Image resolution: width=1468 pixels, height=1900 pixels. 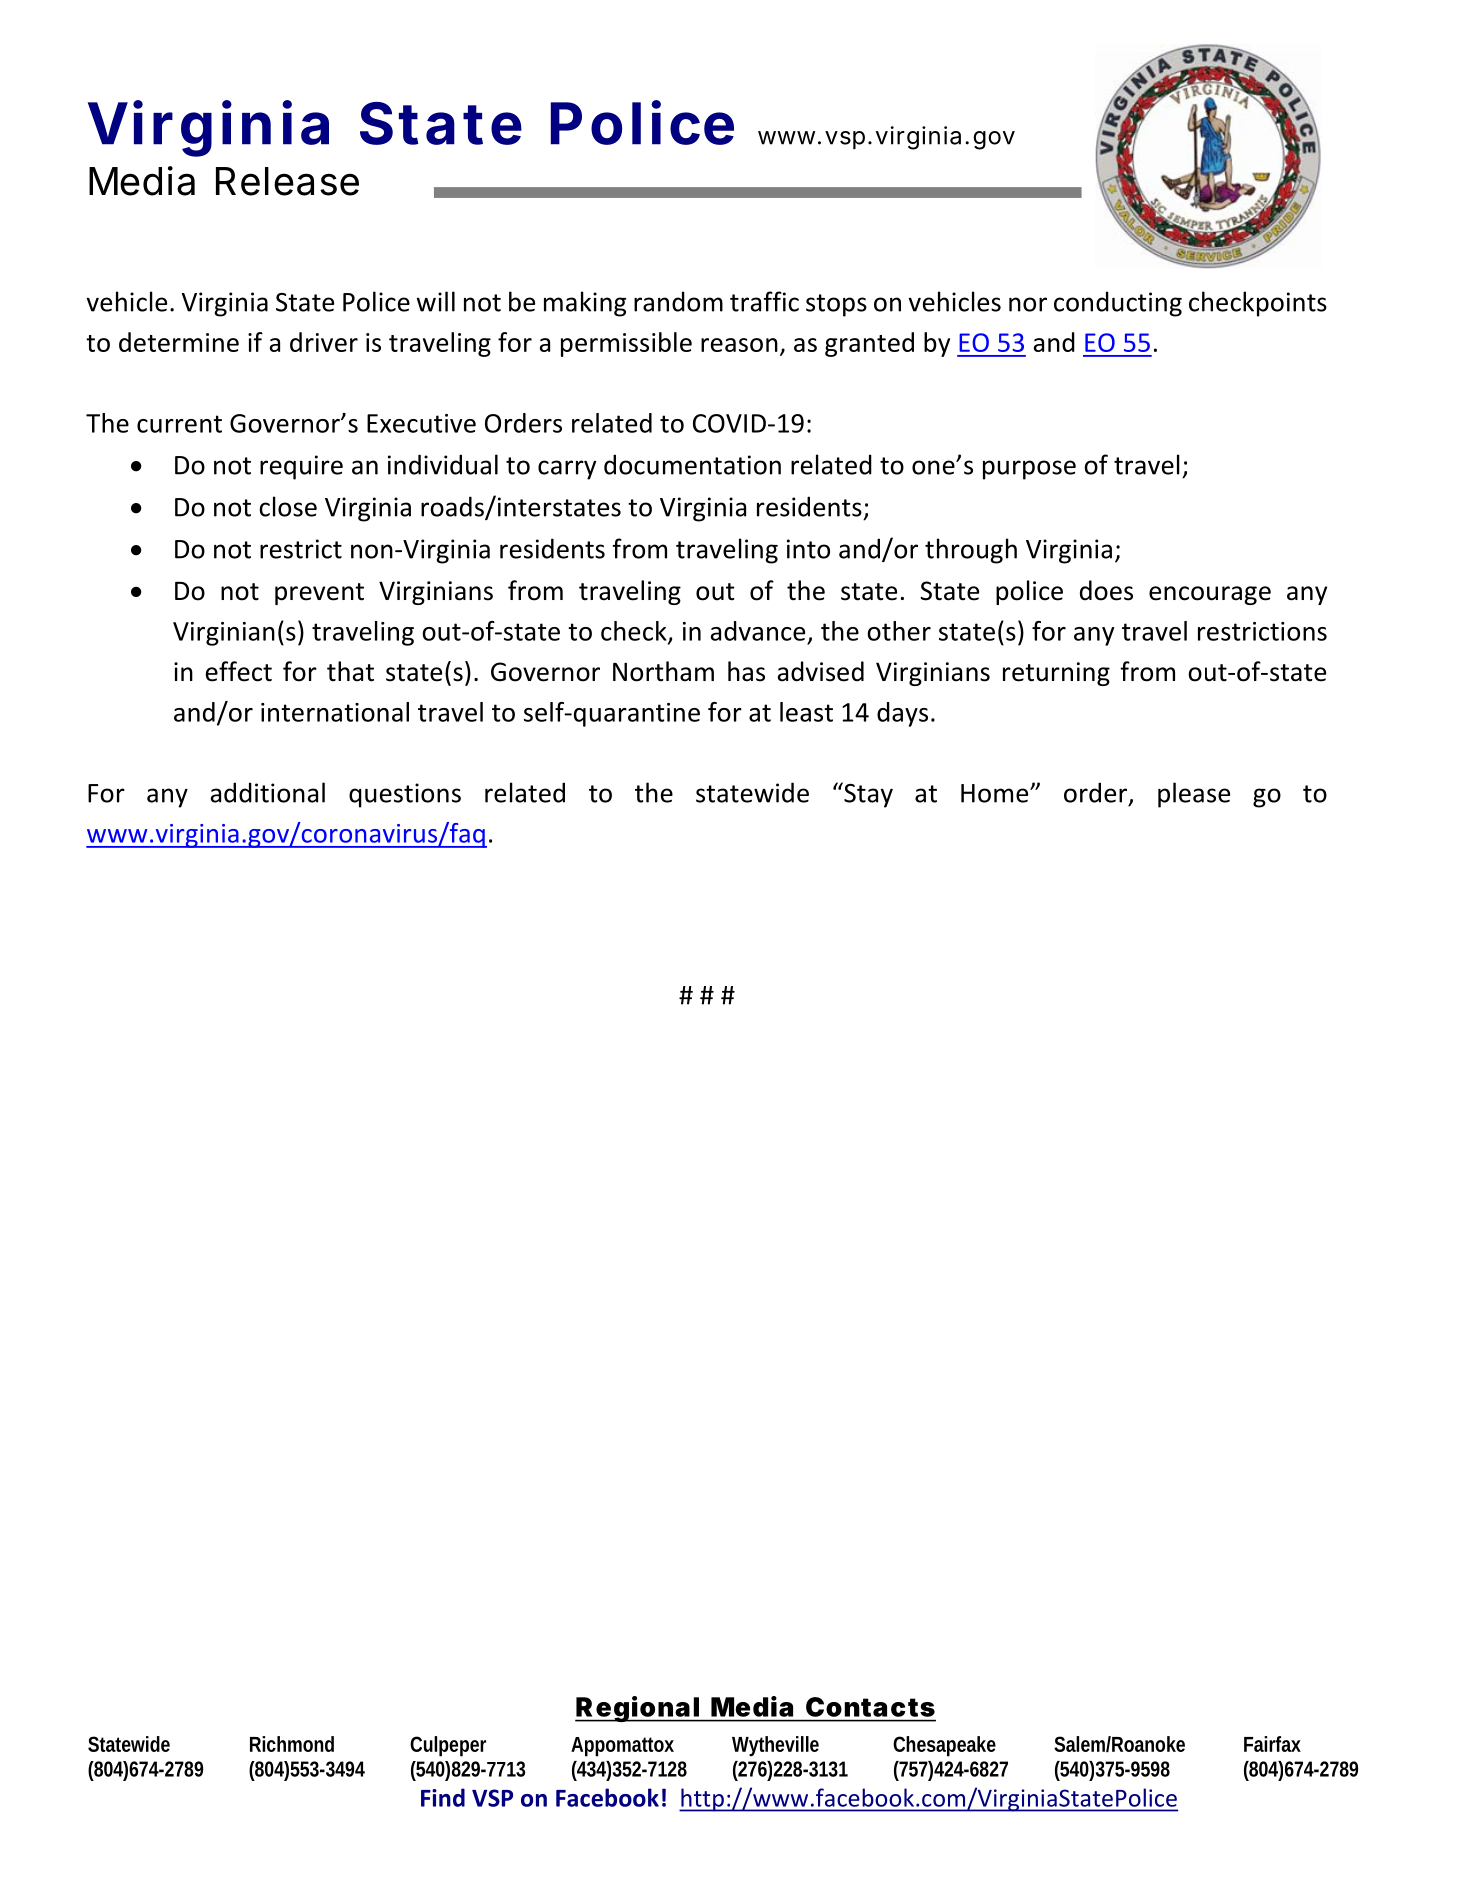 I want to click on Richmond, so click(x=292, y=1744).
